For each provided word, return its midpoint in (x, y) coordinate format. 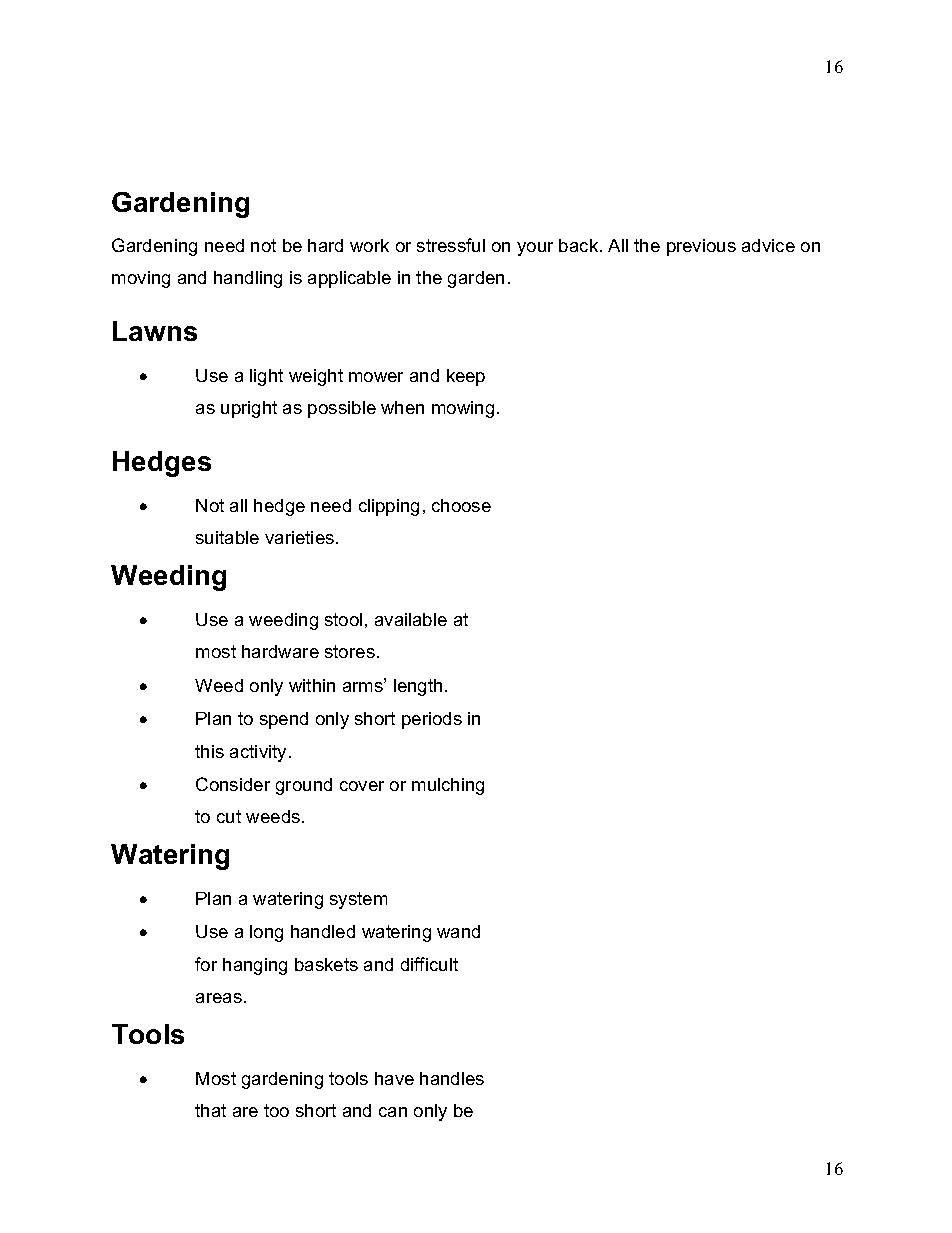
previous (701, 247)
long (266, 933)
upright (249, 409)
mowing (463, 409)
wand (458, 931)
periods (432, 720)
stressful (451, 245)
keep (466, 377)
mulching (448, 786)
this (209, 751)
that (210, 1110)
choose (461, 505)
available (411, 619)
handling (248, 279)
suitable (227, 537)
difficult (429, 964)
